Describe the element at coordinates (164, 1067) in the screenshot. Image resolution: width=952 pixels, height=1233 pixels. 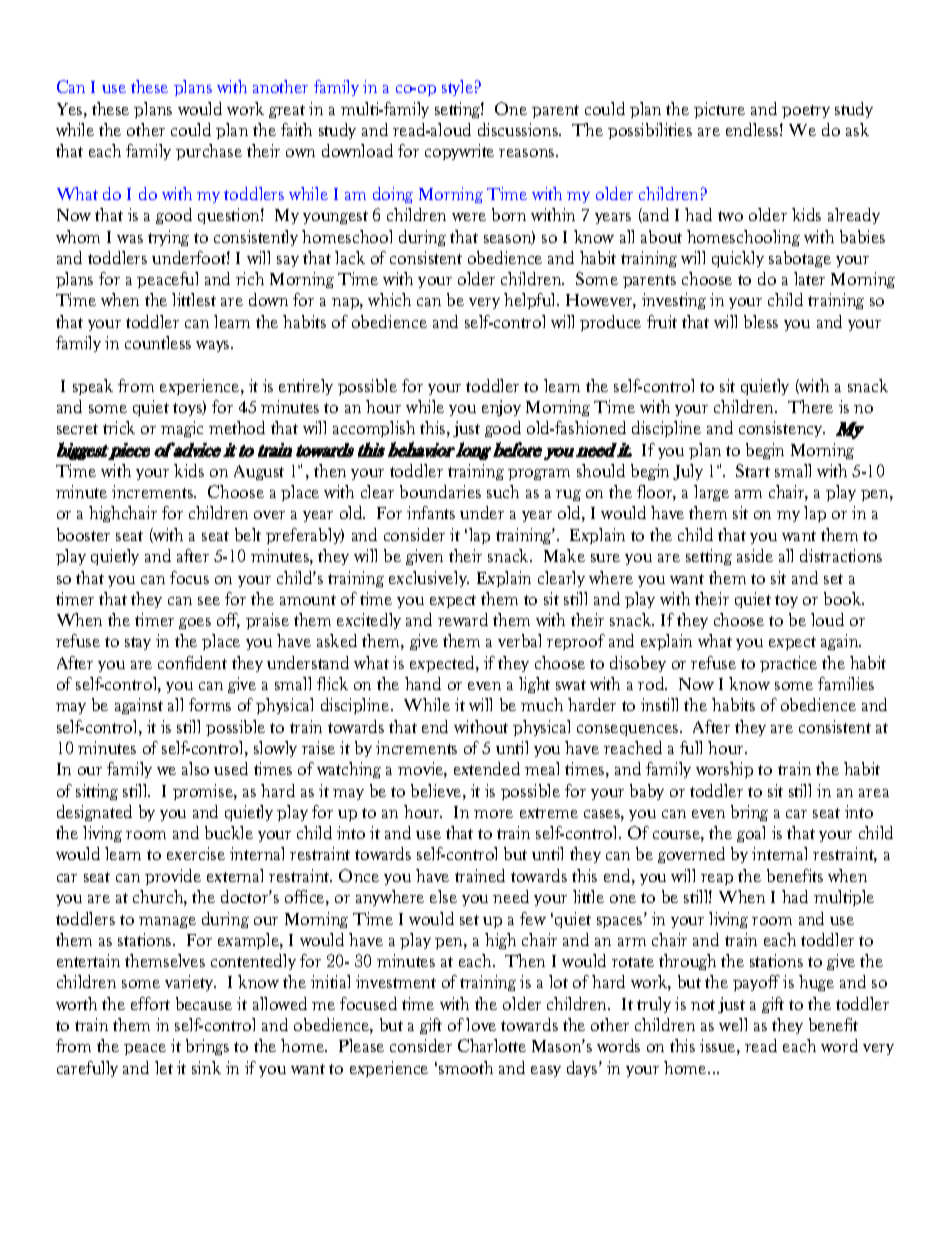
I see `let` at that location.
